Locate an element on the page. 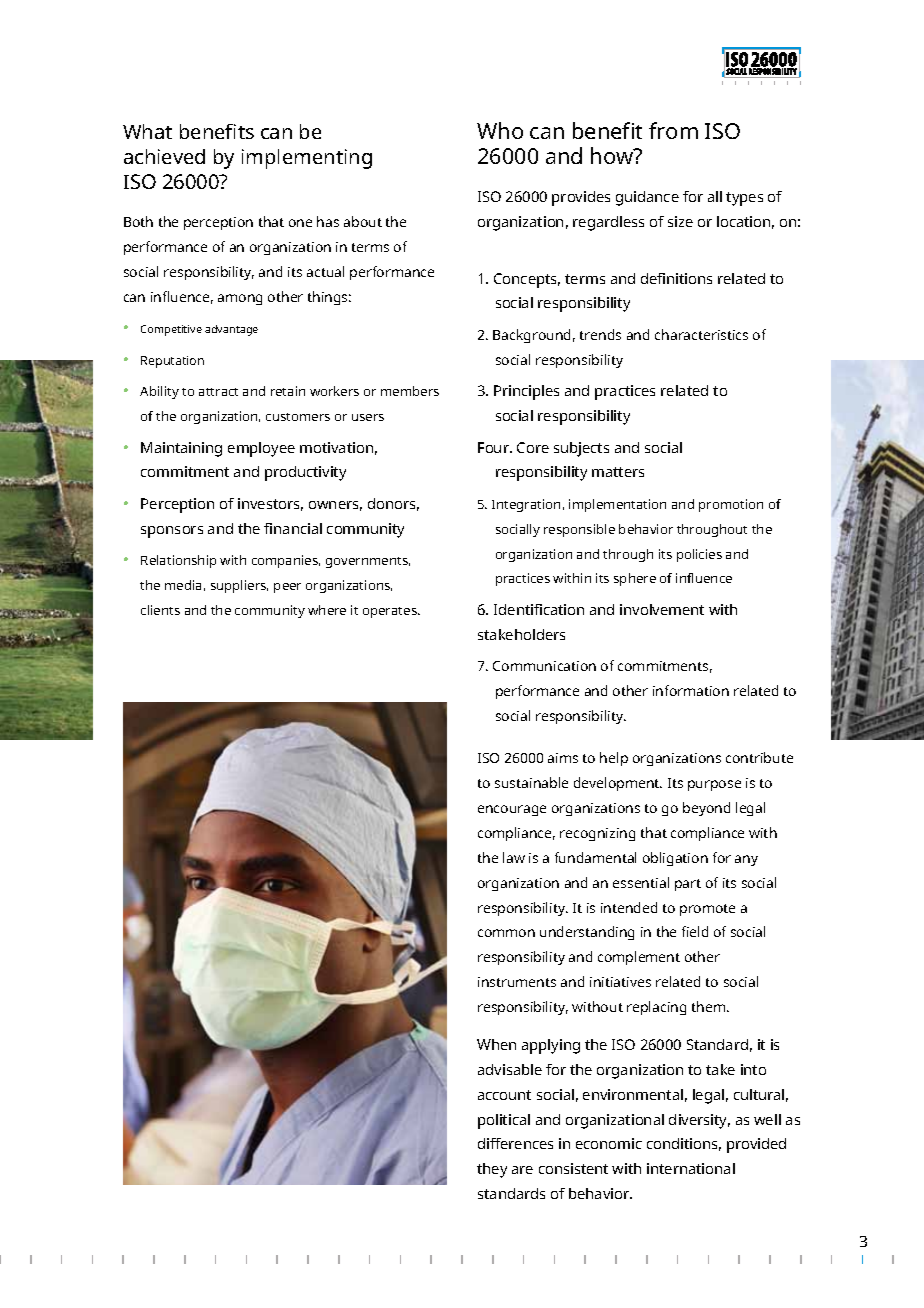 This document has width=924, height=1308. clients is located at coordinates (160, 610).
